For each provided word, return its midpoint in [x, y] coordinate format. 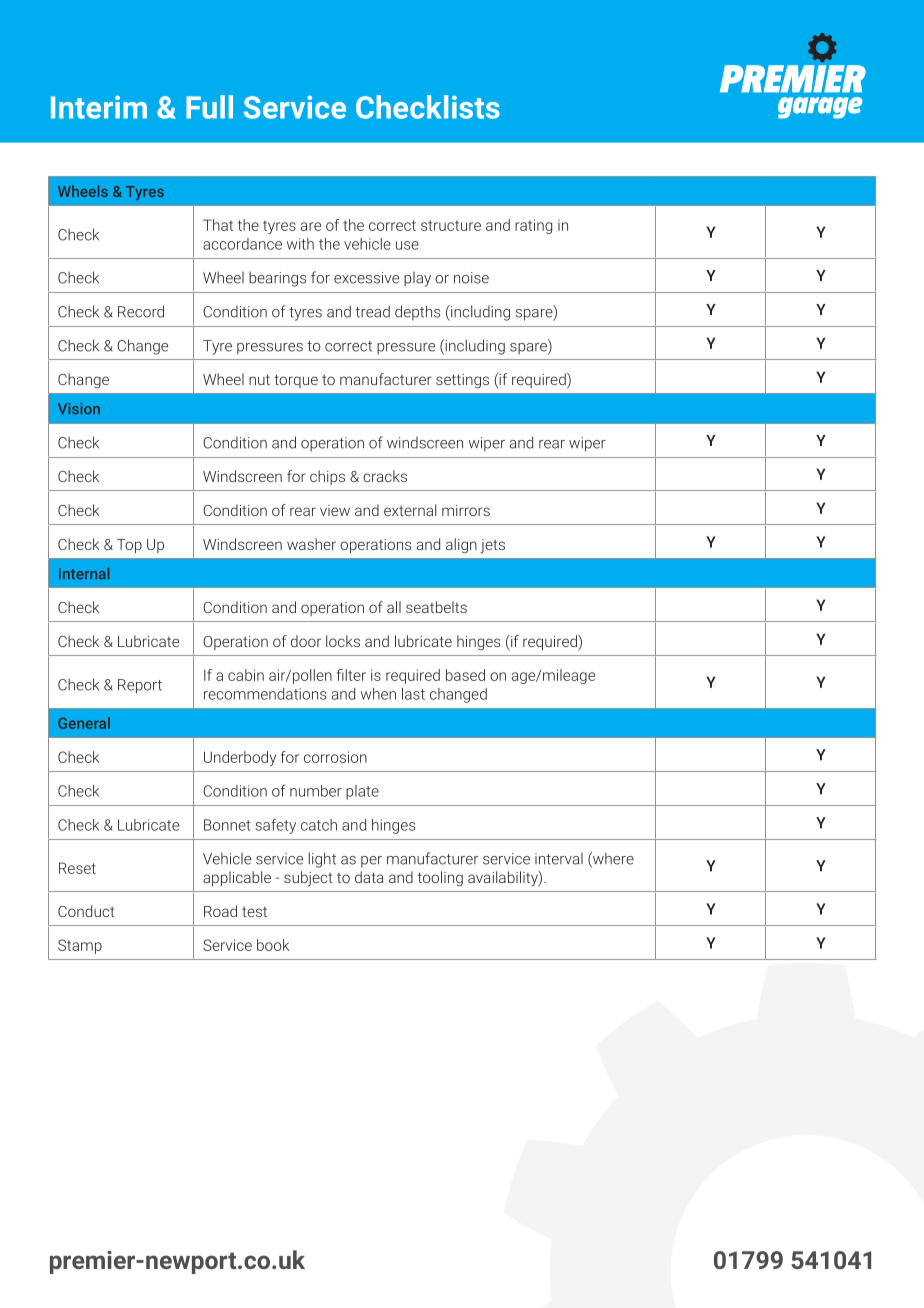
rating [533, 226]
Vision [79, 408]
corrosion [335, 757]
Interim [99, 107]
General [84, 723]
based [465, 675]
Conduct [86, 911]
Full [209, 107]
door [306, 641]
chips [327, 477]
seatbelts [436, 607]
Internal [84, 573]
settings [462, 381]
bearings [277, 279]
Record [141, 311]
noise [471, 278]
